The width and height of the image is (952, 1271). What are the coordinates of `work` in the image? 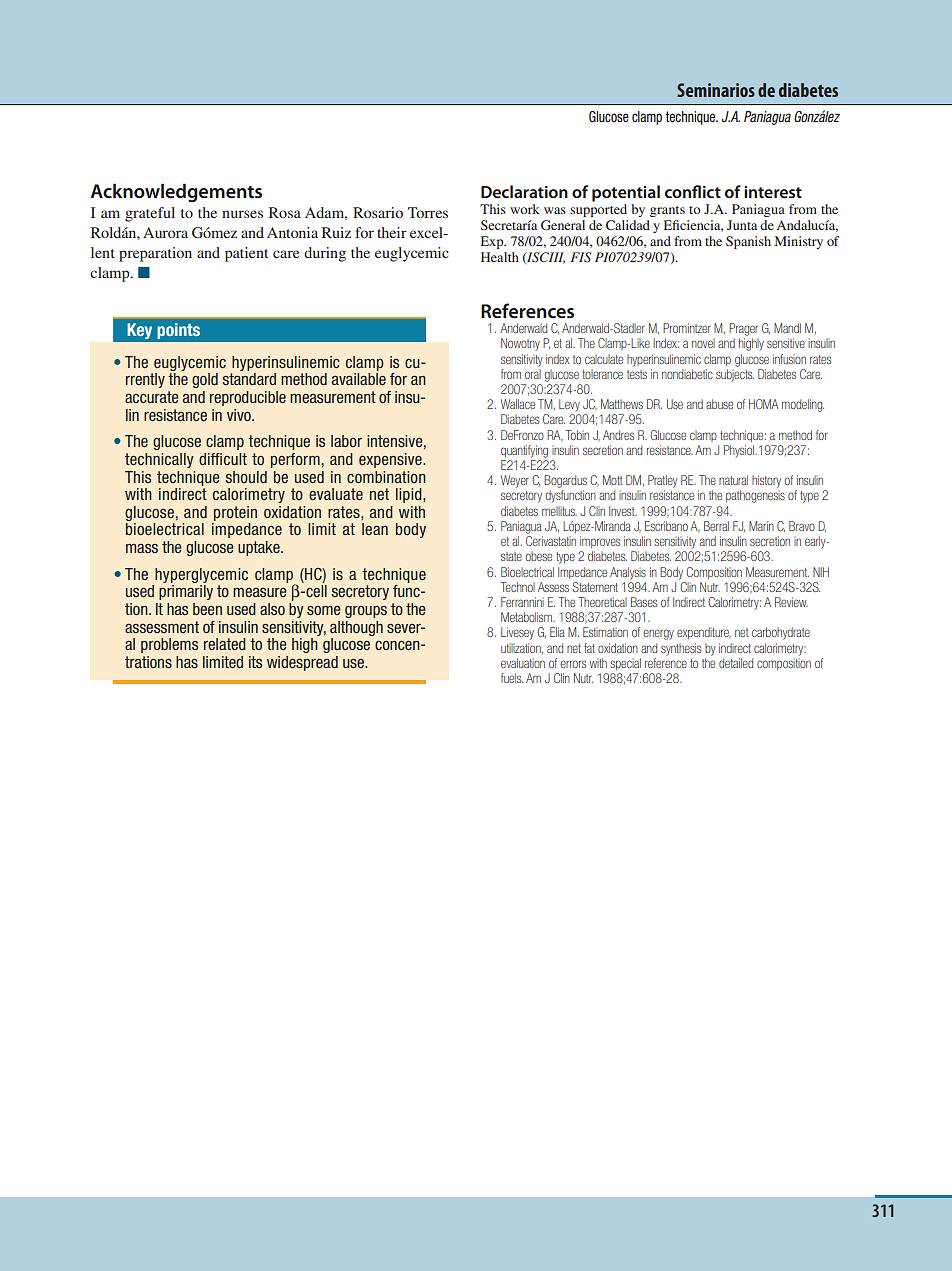 It's located at (525, 209).
